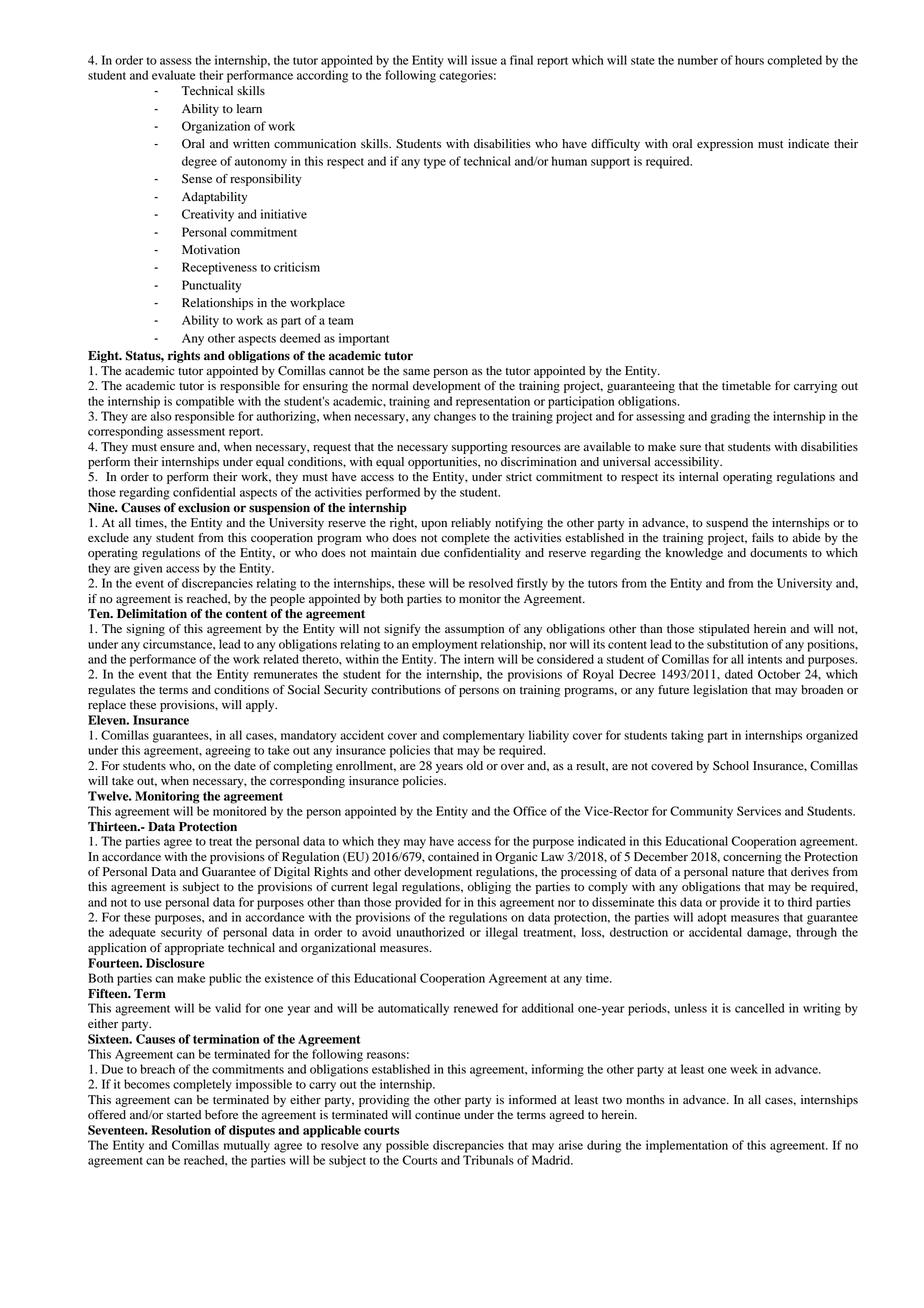 The height and width of the document is (1308, 924). I want to click on signing, so click(146, 630).
